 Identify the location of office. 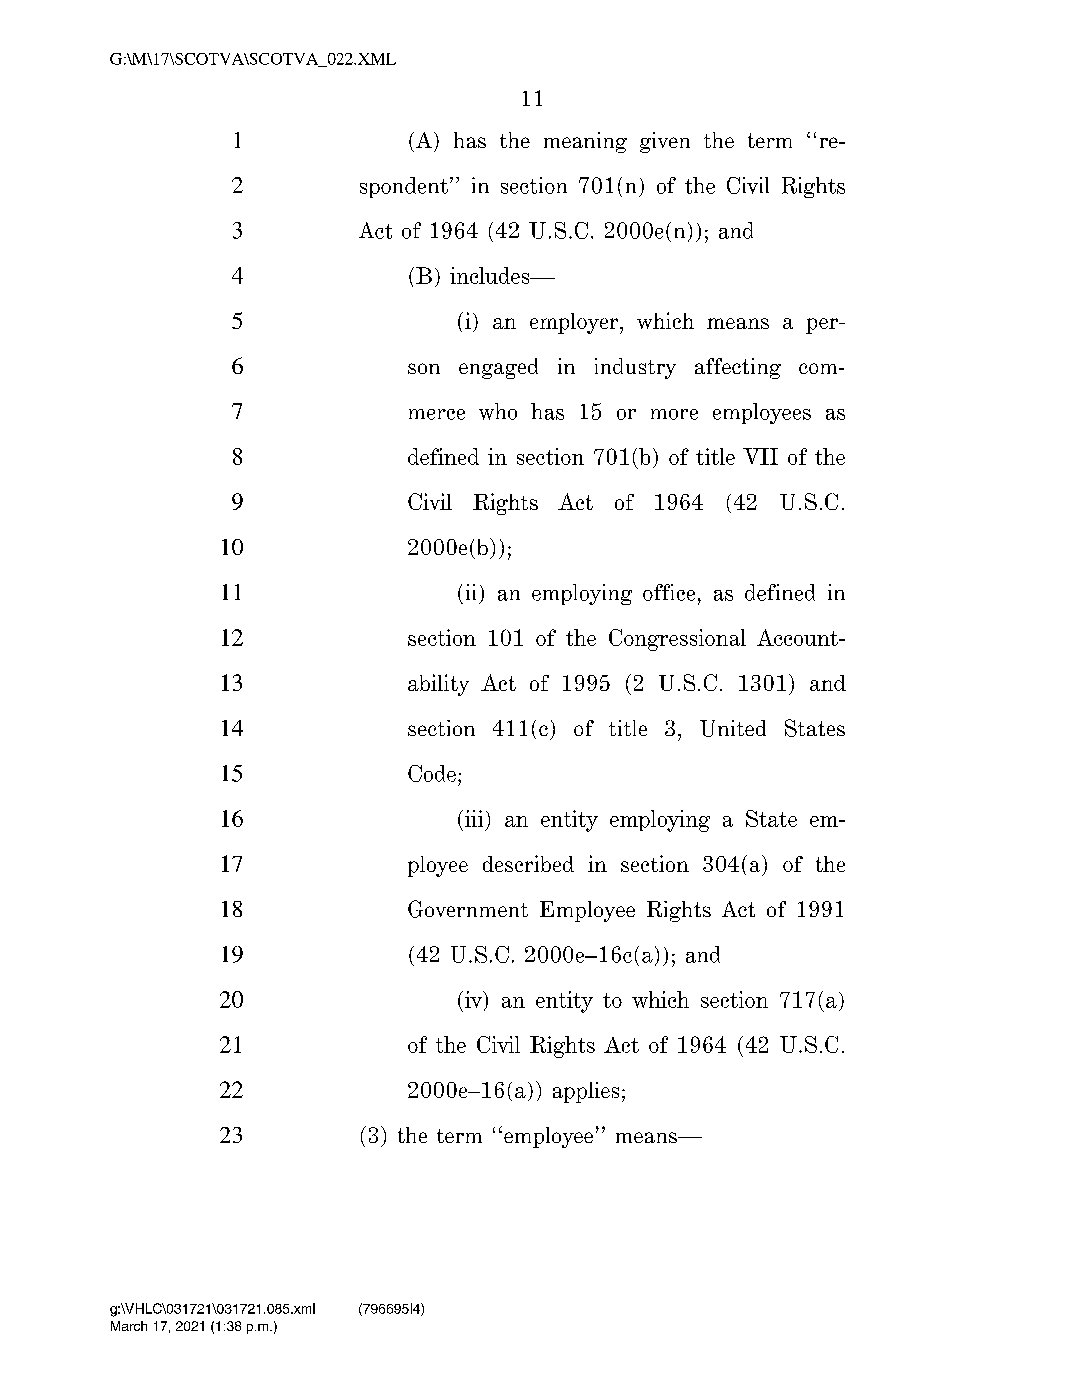
(669, 592).
